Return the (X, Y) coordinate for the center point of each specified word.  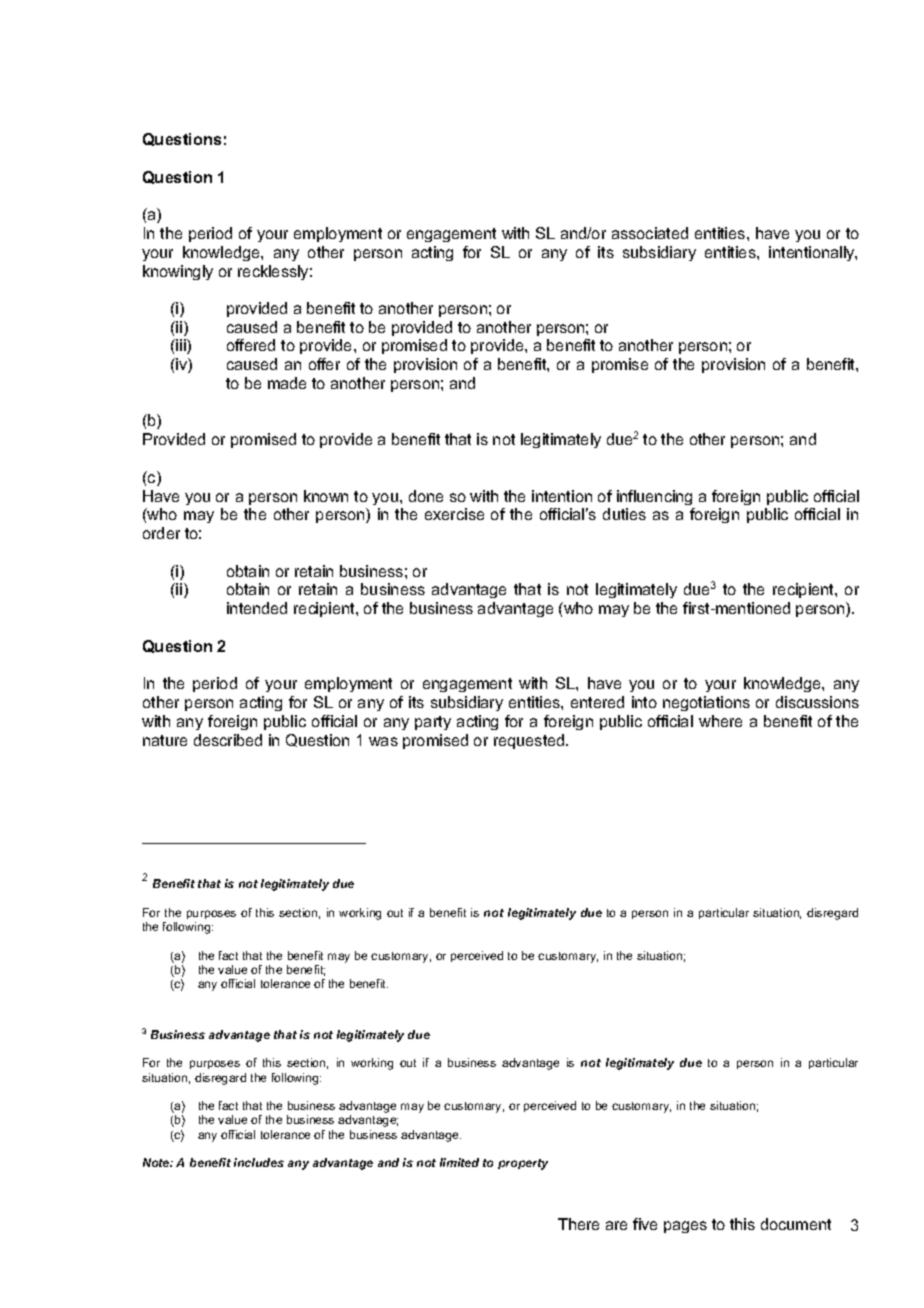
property (523, 1164)
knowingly (178, 272)
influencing (654, 497)
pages (685, 1227)
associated (650, 233)
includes (259, 1162)
